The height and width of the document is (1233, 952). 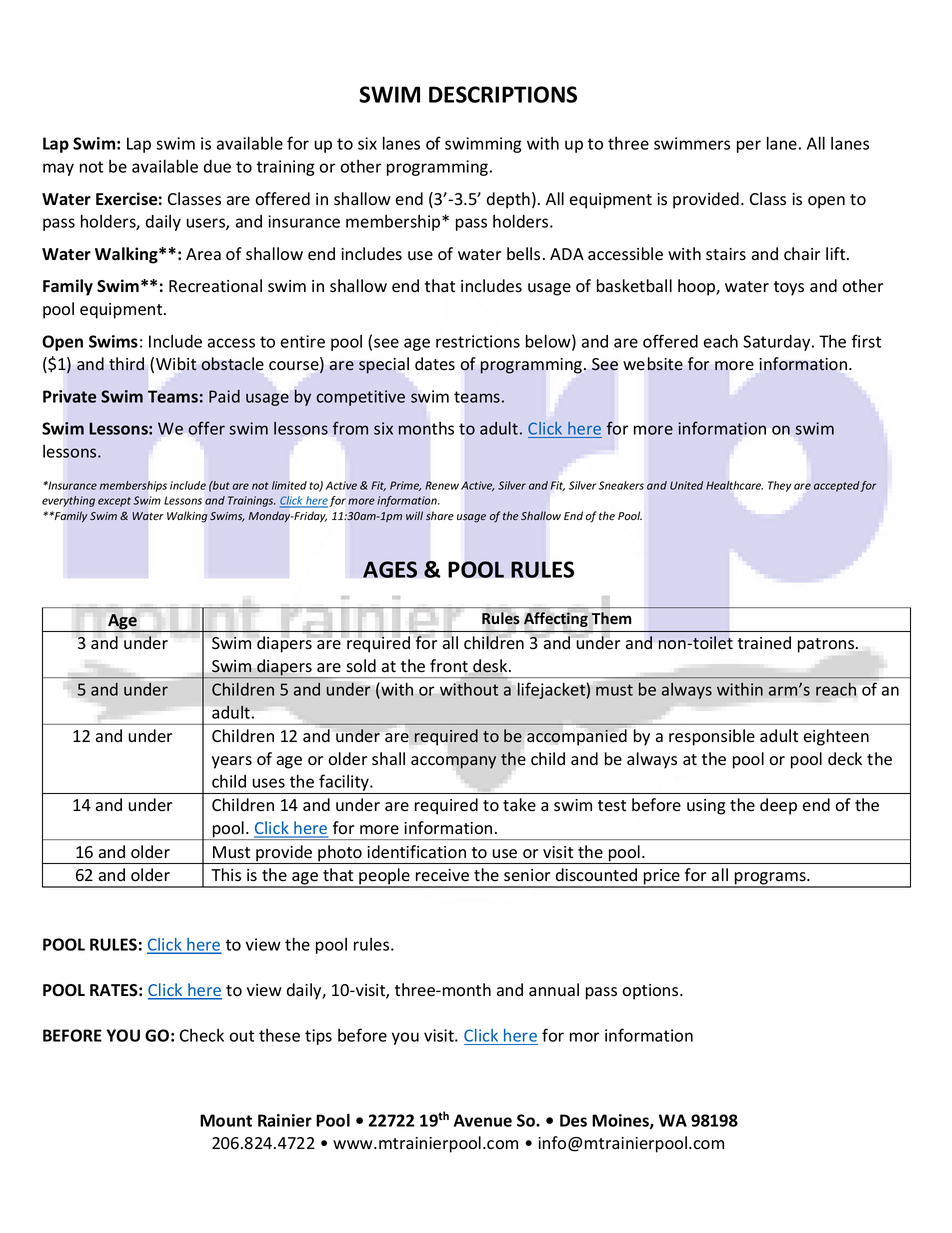 What do you see at coordinates (226, 1120) in the document?
I see `Mount` at bounding box center [226, 1120].
